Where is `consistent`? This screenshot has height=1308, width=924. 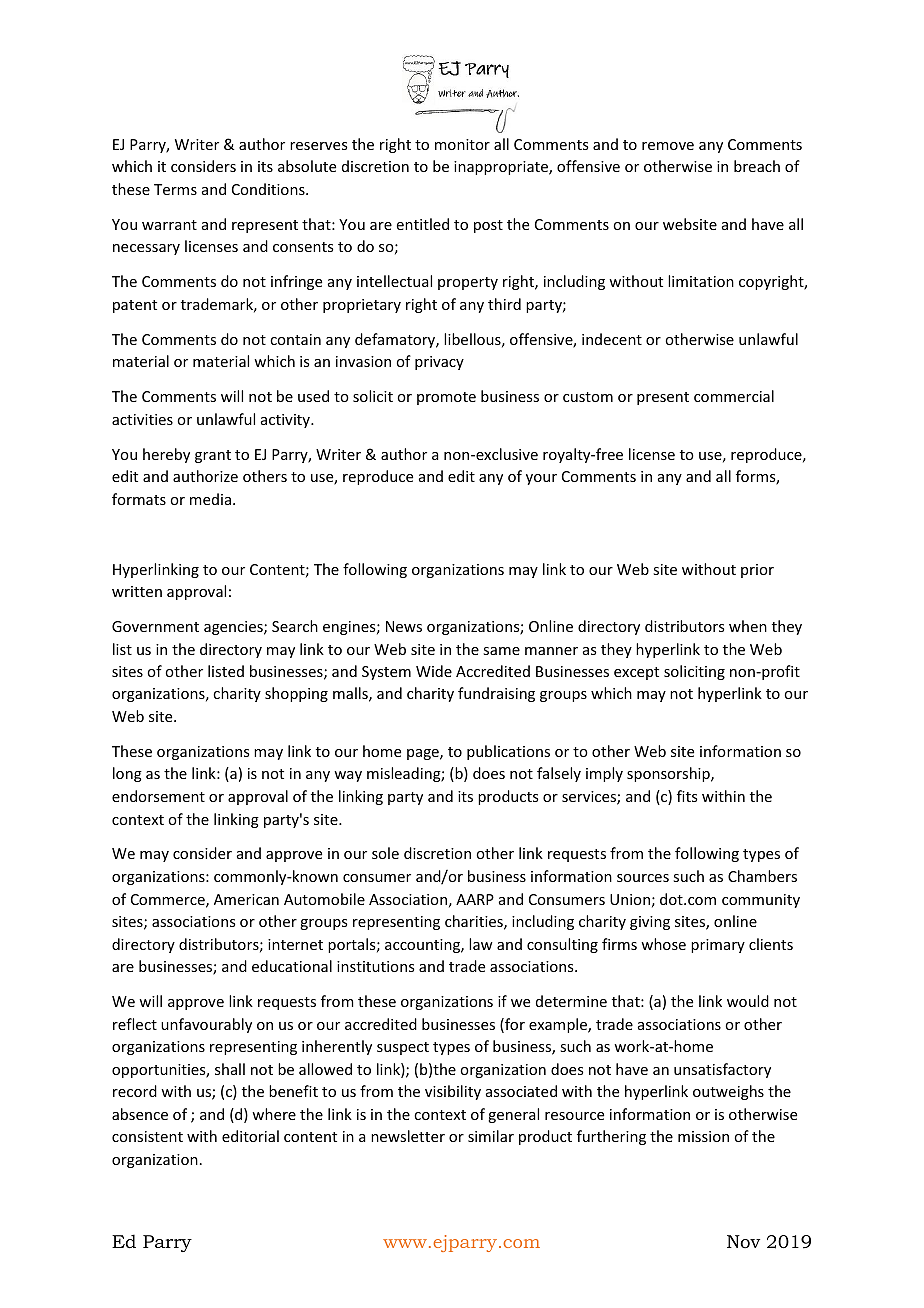
consistent is located at coordinates (147, 1136).
